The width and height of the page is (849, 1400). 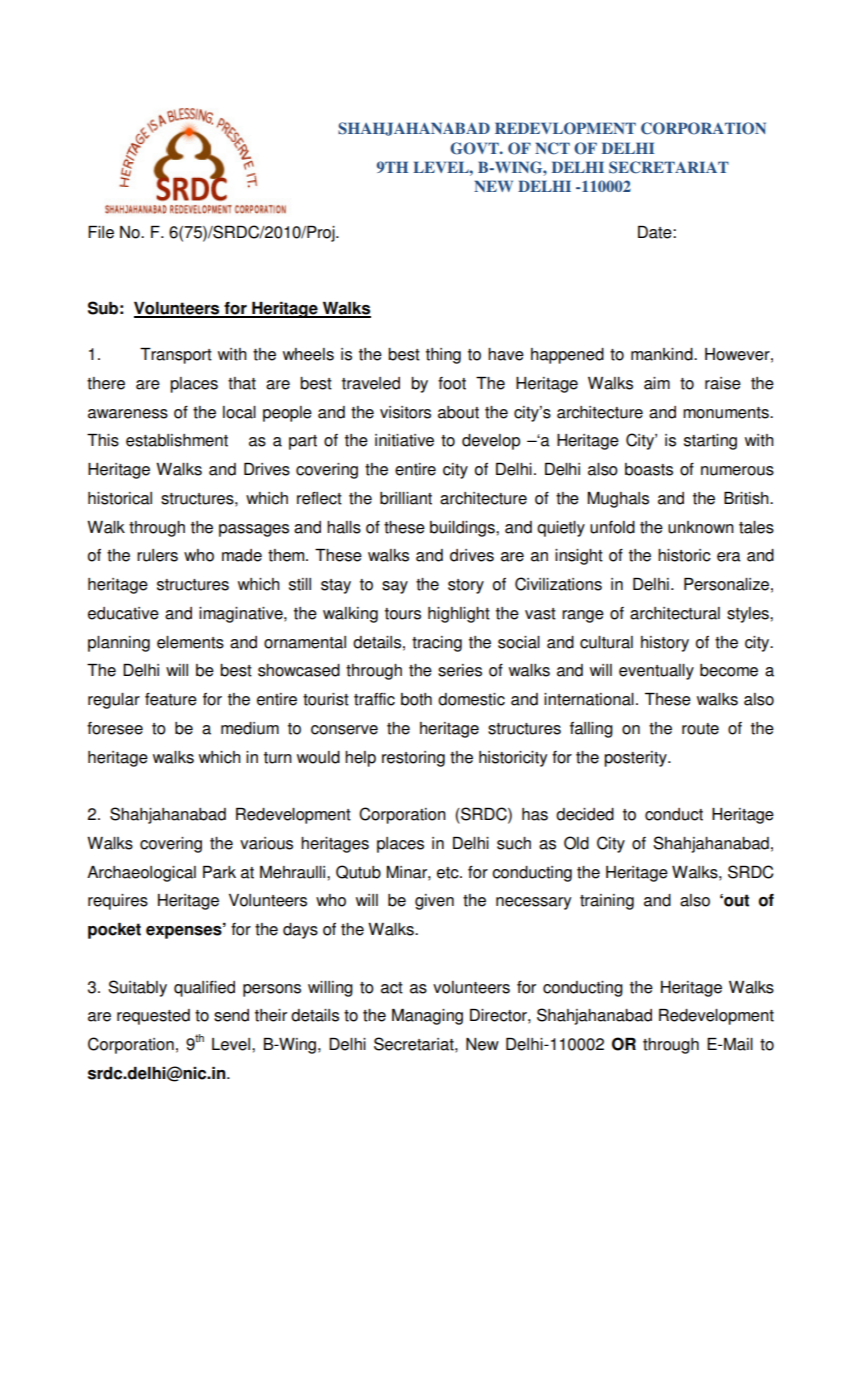 I want to click on foresee, so click(x=115, y=728).
